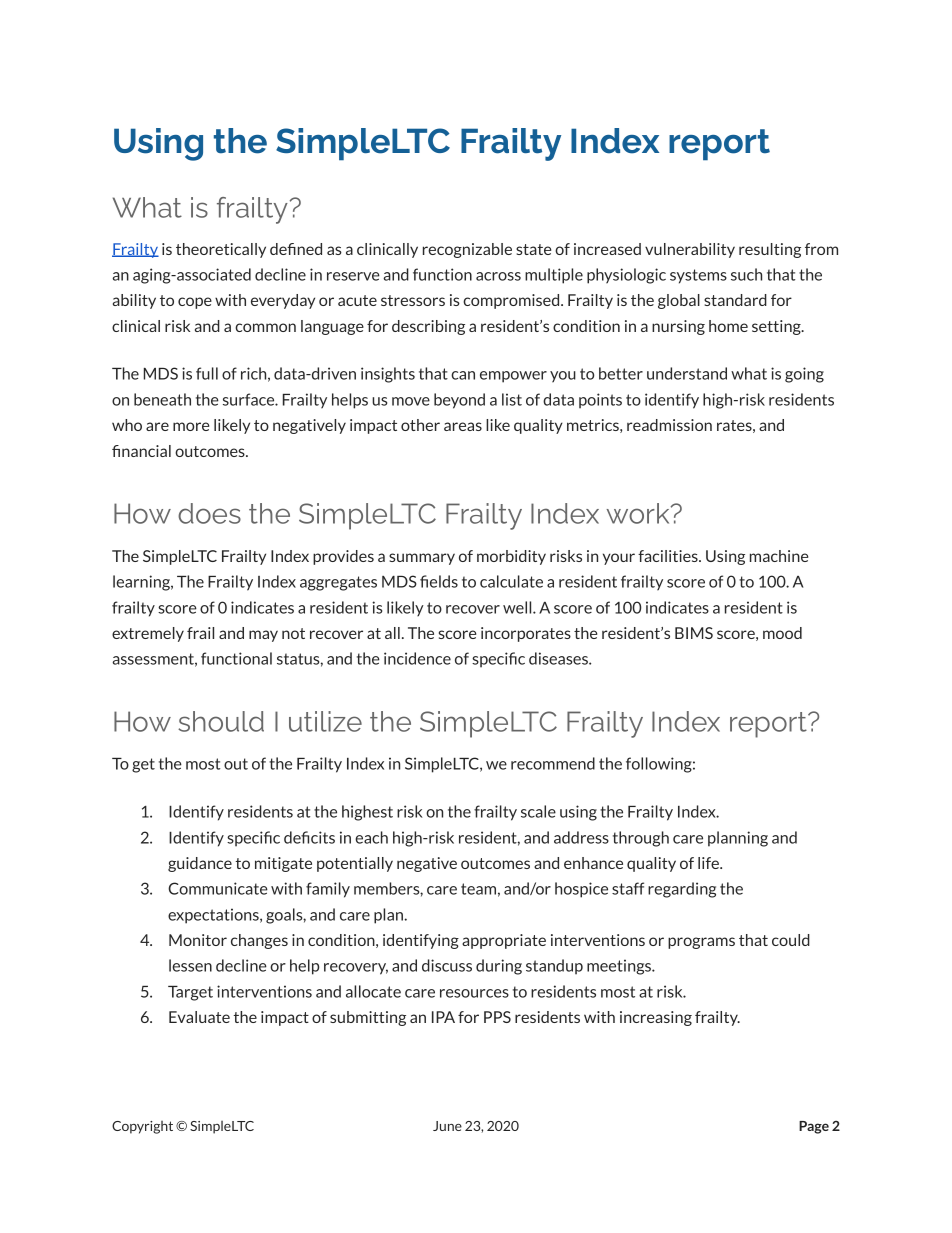 Image resolution: width=952 pixels, height=1233 pixels. I want to click on life, so click(709, 863).
